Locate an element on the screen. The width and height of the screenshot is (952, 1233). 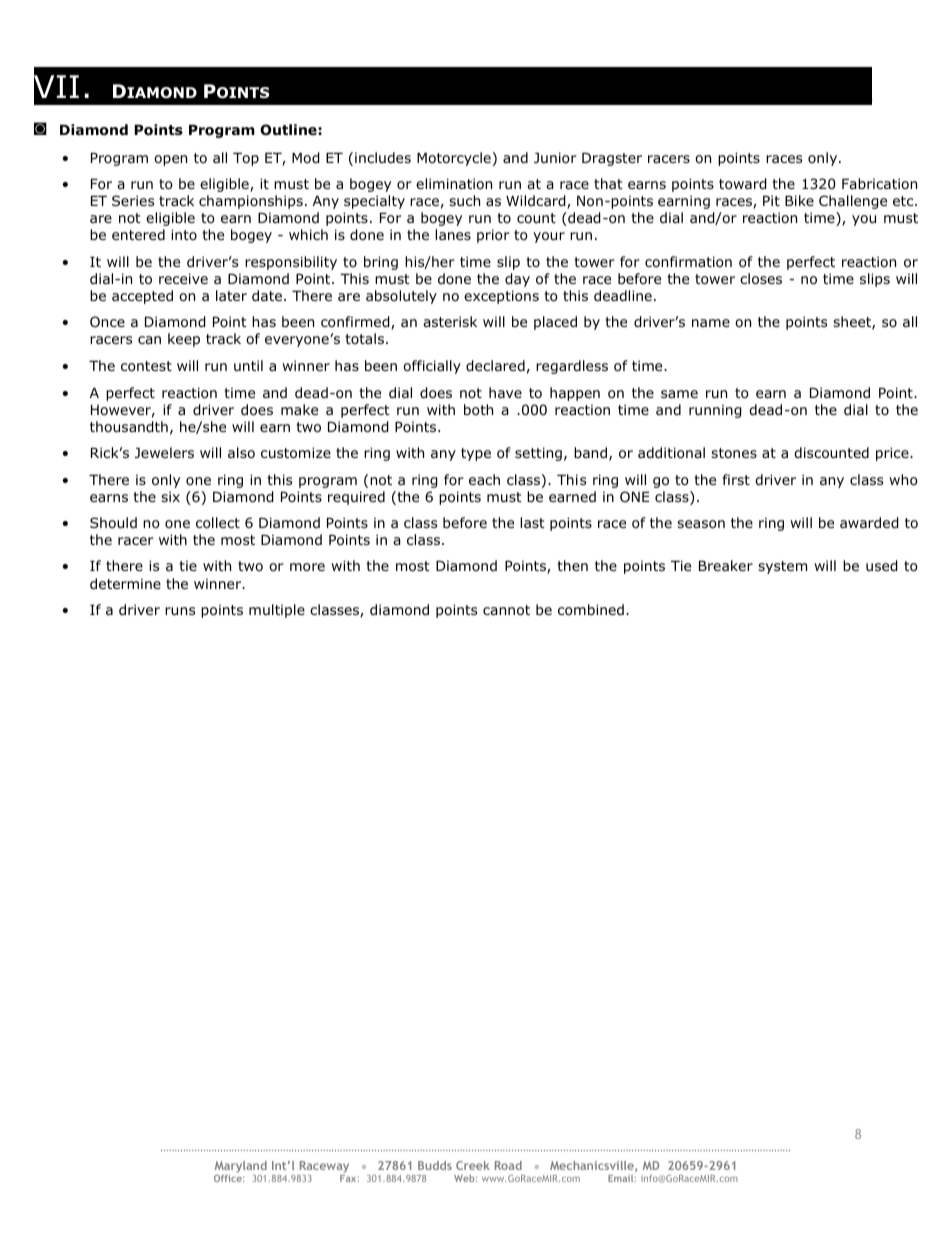
system is located at coordinates (782, 567).
